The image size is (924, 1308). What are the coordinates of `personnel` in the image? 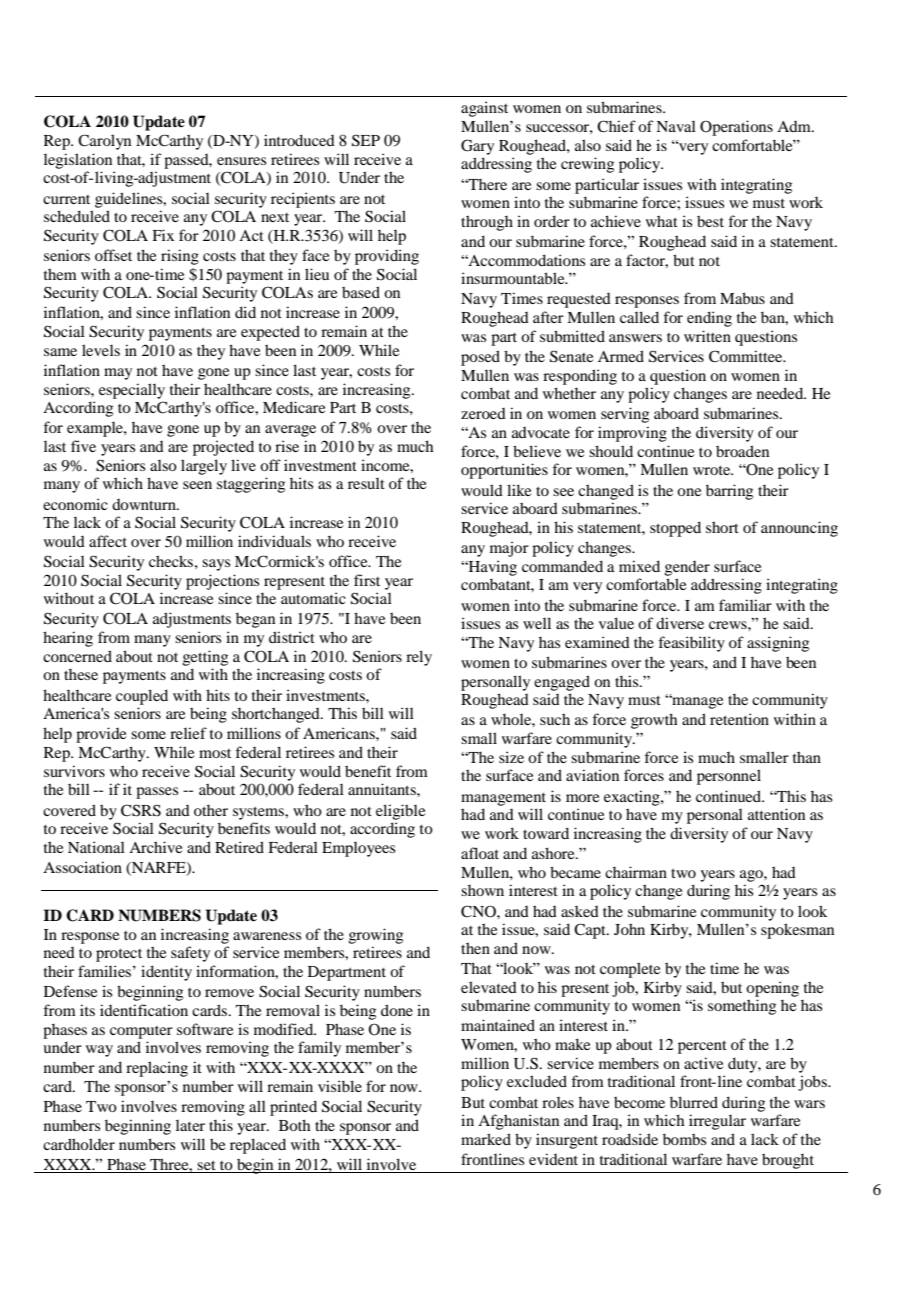 It's located at (729, 777).
